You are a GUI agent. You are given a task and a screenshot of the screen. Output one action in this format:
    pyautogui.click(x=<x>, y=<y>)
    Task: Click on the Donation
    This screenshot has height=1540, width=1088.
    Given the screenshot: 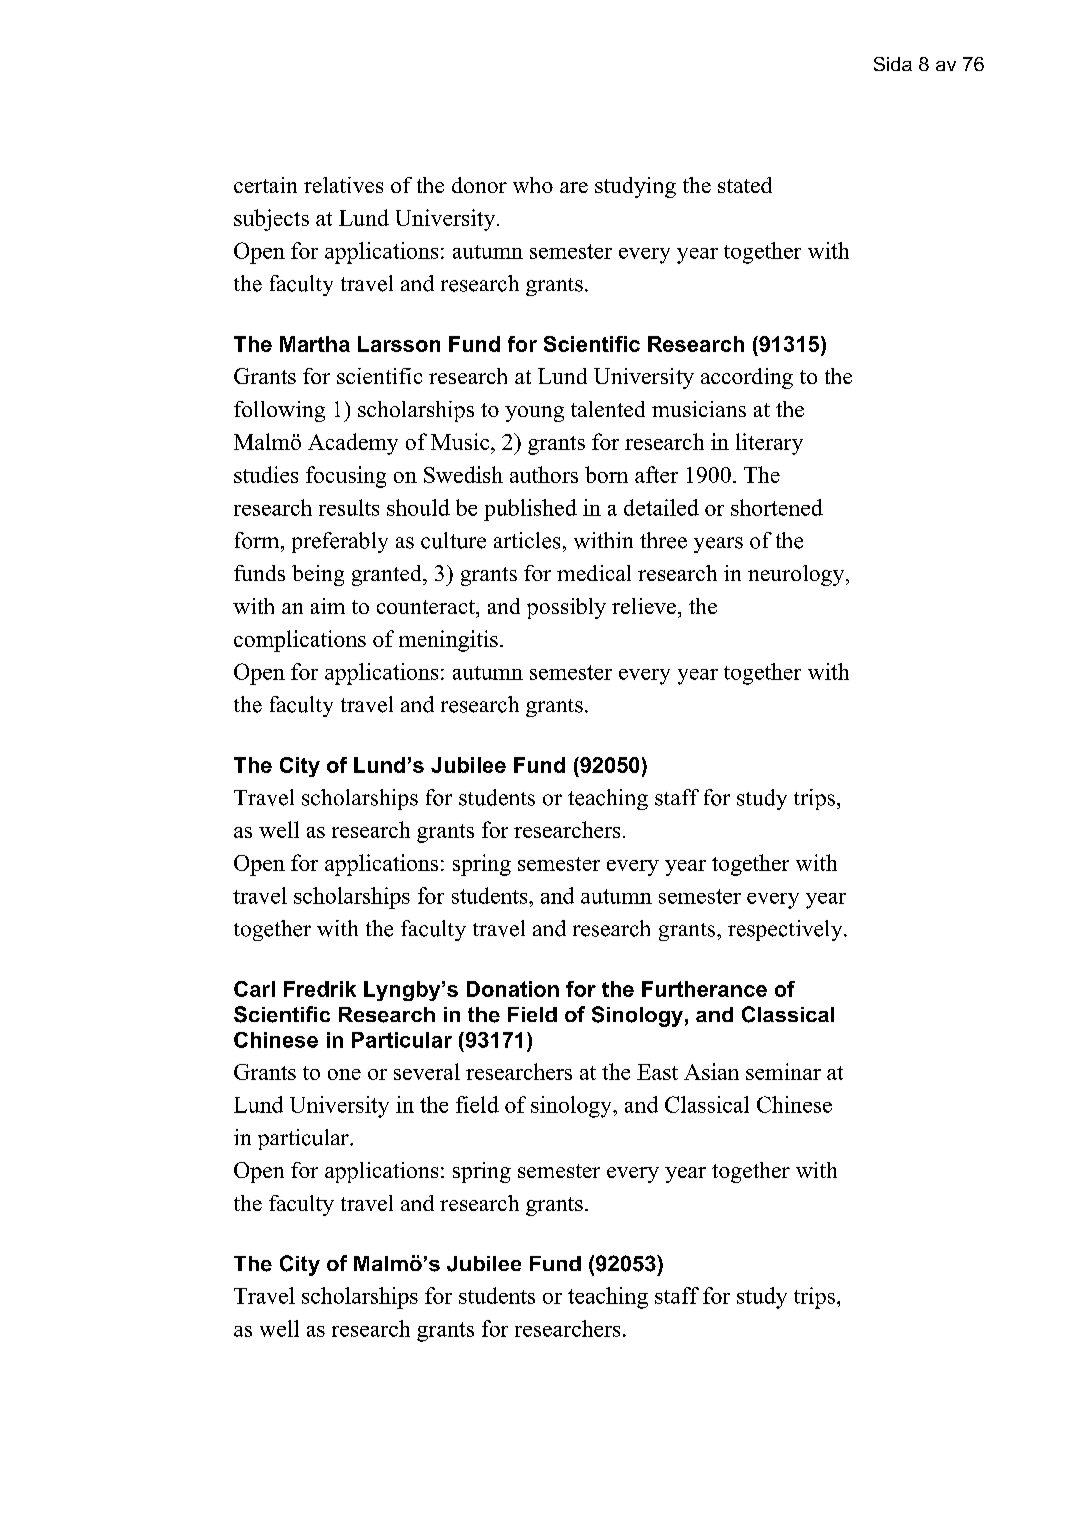 What is the action you would take?
    pyautogui.click(x=513, y=989)
